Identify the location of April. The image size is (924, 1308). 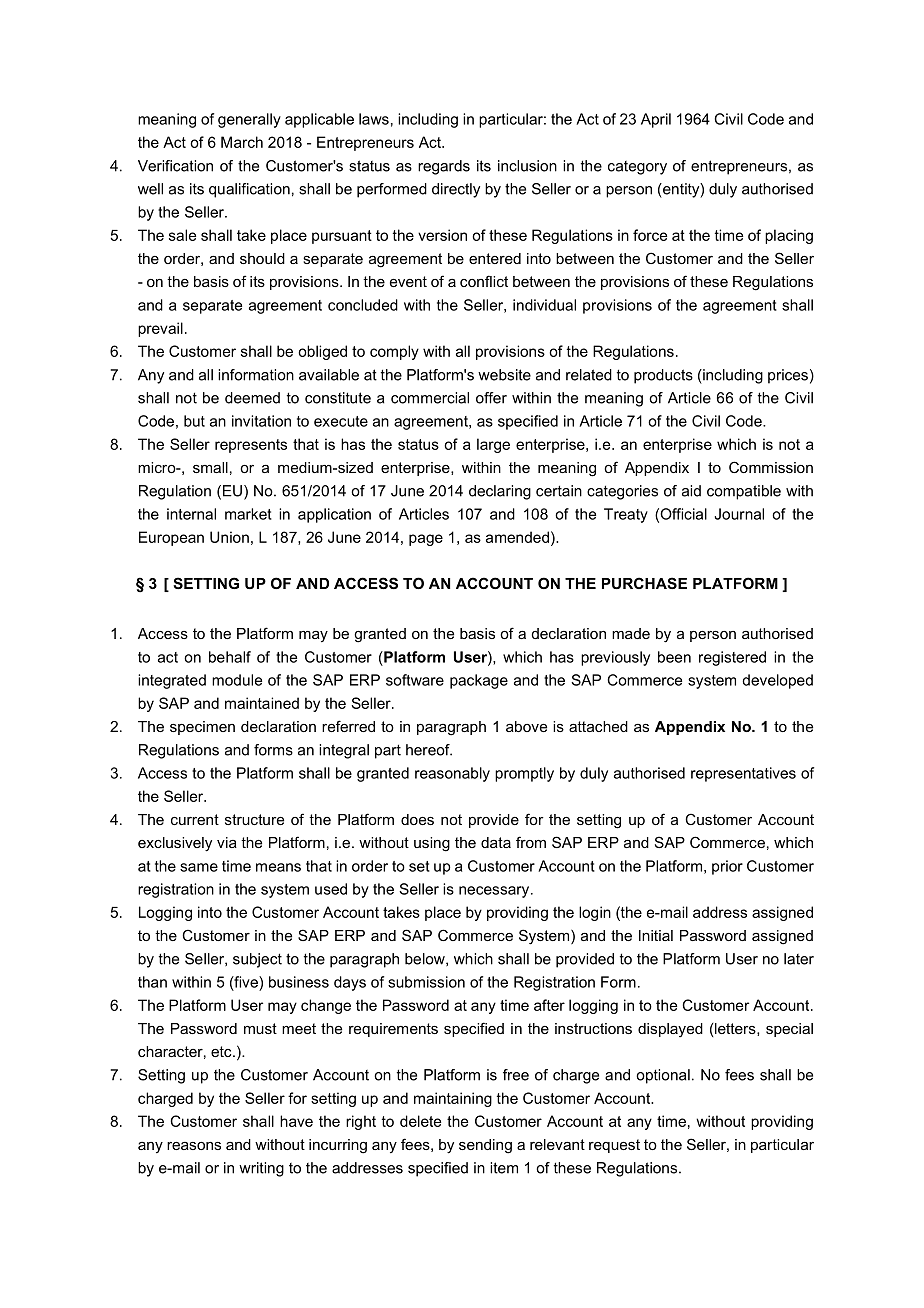
(656, 120).
